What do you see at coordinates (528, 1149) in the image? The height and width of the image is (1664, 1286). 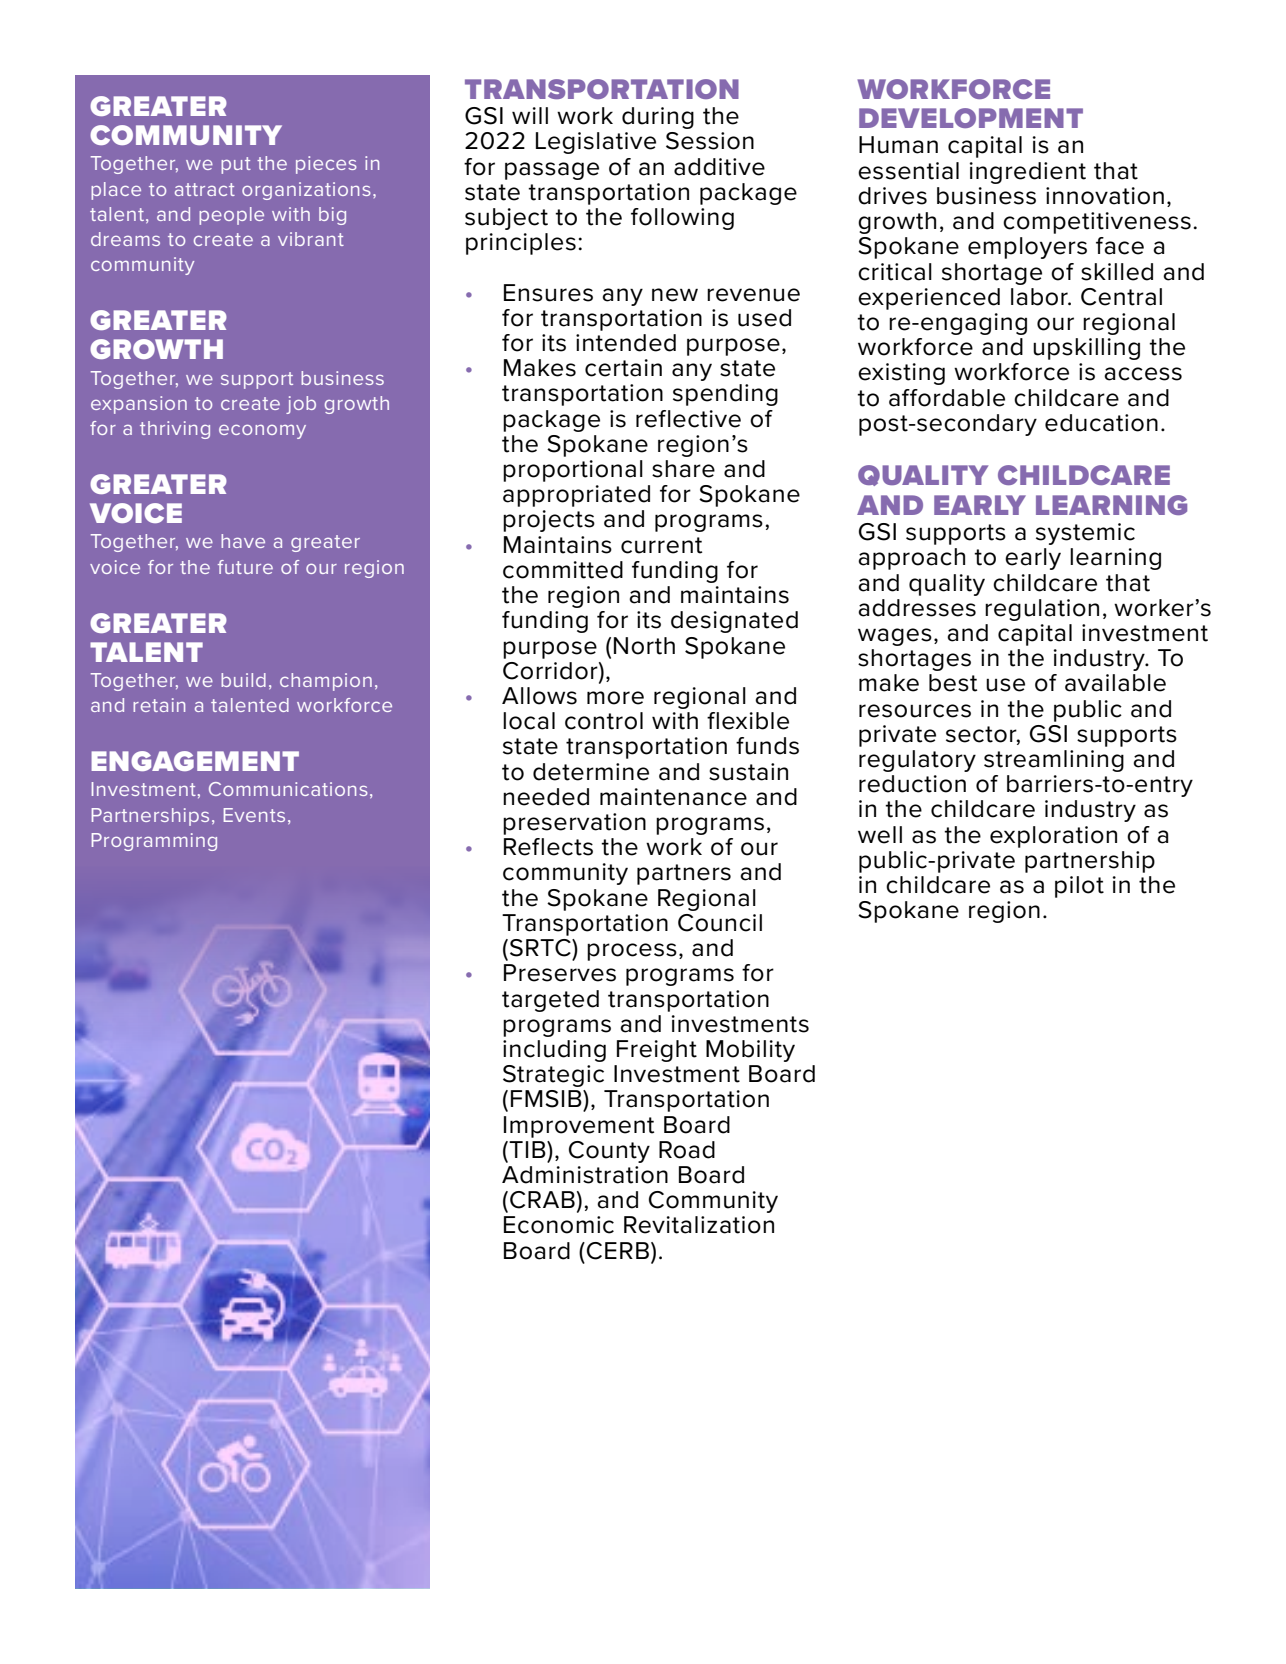 I see `TIB` at bounding box center [528, 1149].
